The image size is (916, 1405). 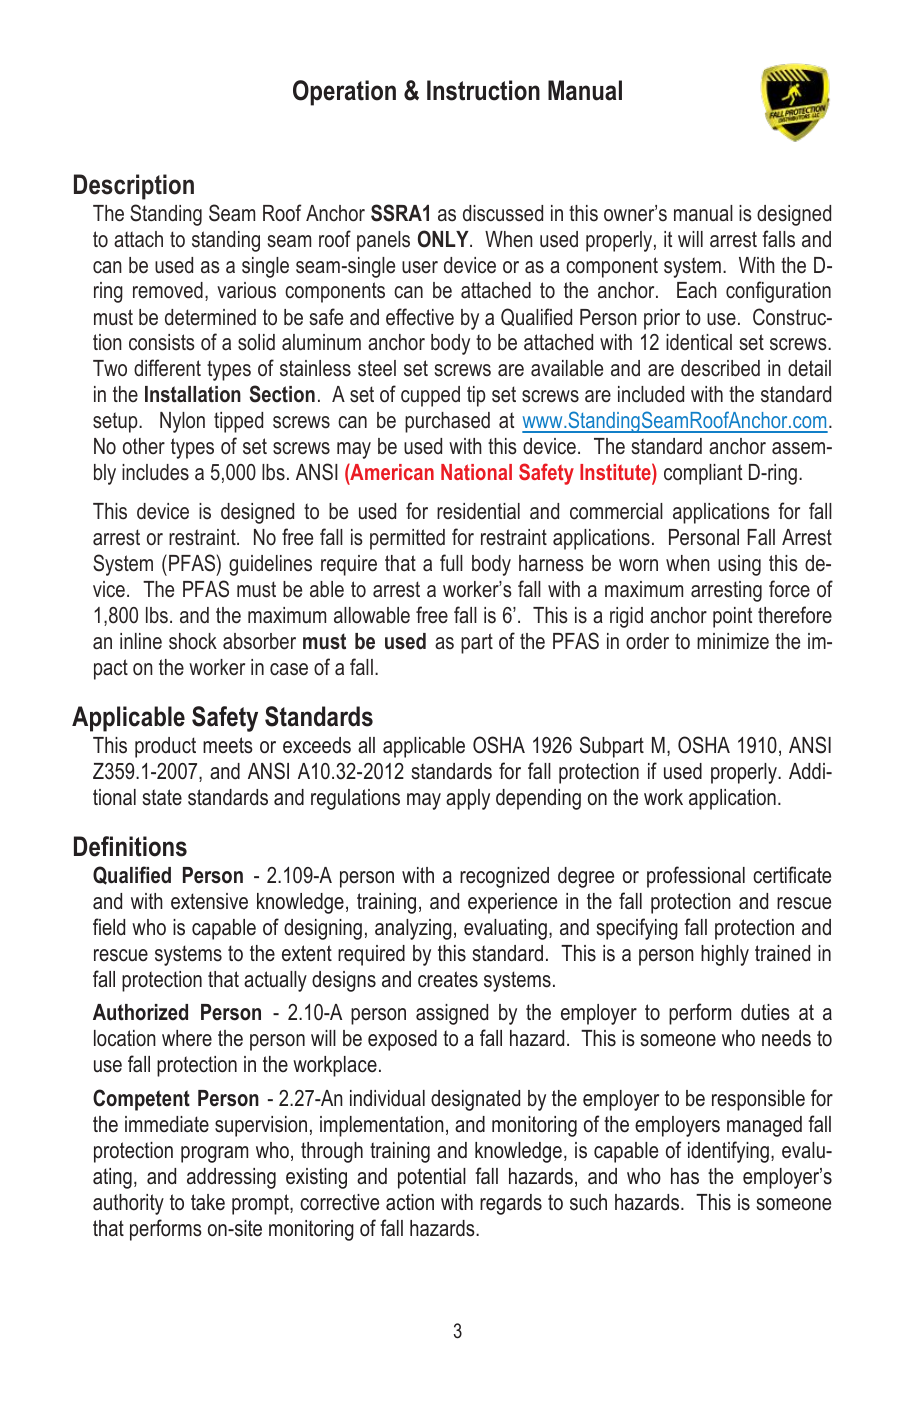 I want to click on extensive, so click(x=209, y=901).
